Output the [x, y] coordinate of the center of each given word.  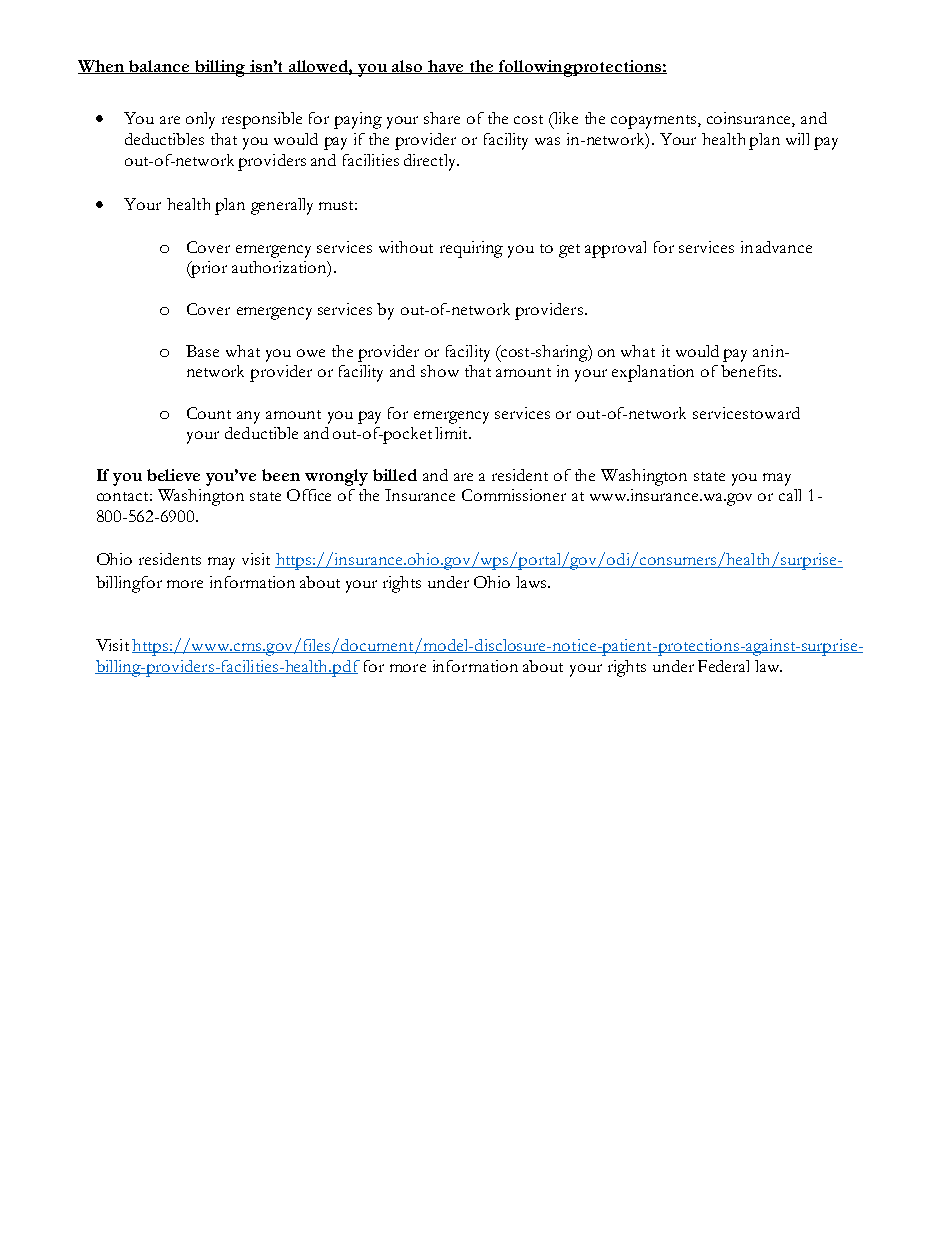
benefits [750, 371]
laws [532, 582]
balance [159, 67]
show [440, 371]
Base [202, 351]
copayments [655, 122]
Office [309, 495]
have [446, 67]
